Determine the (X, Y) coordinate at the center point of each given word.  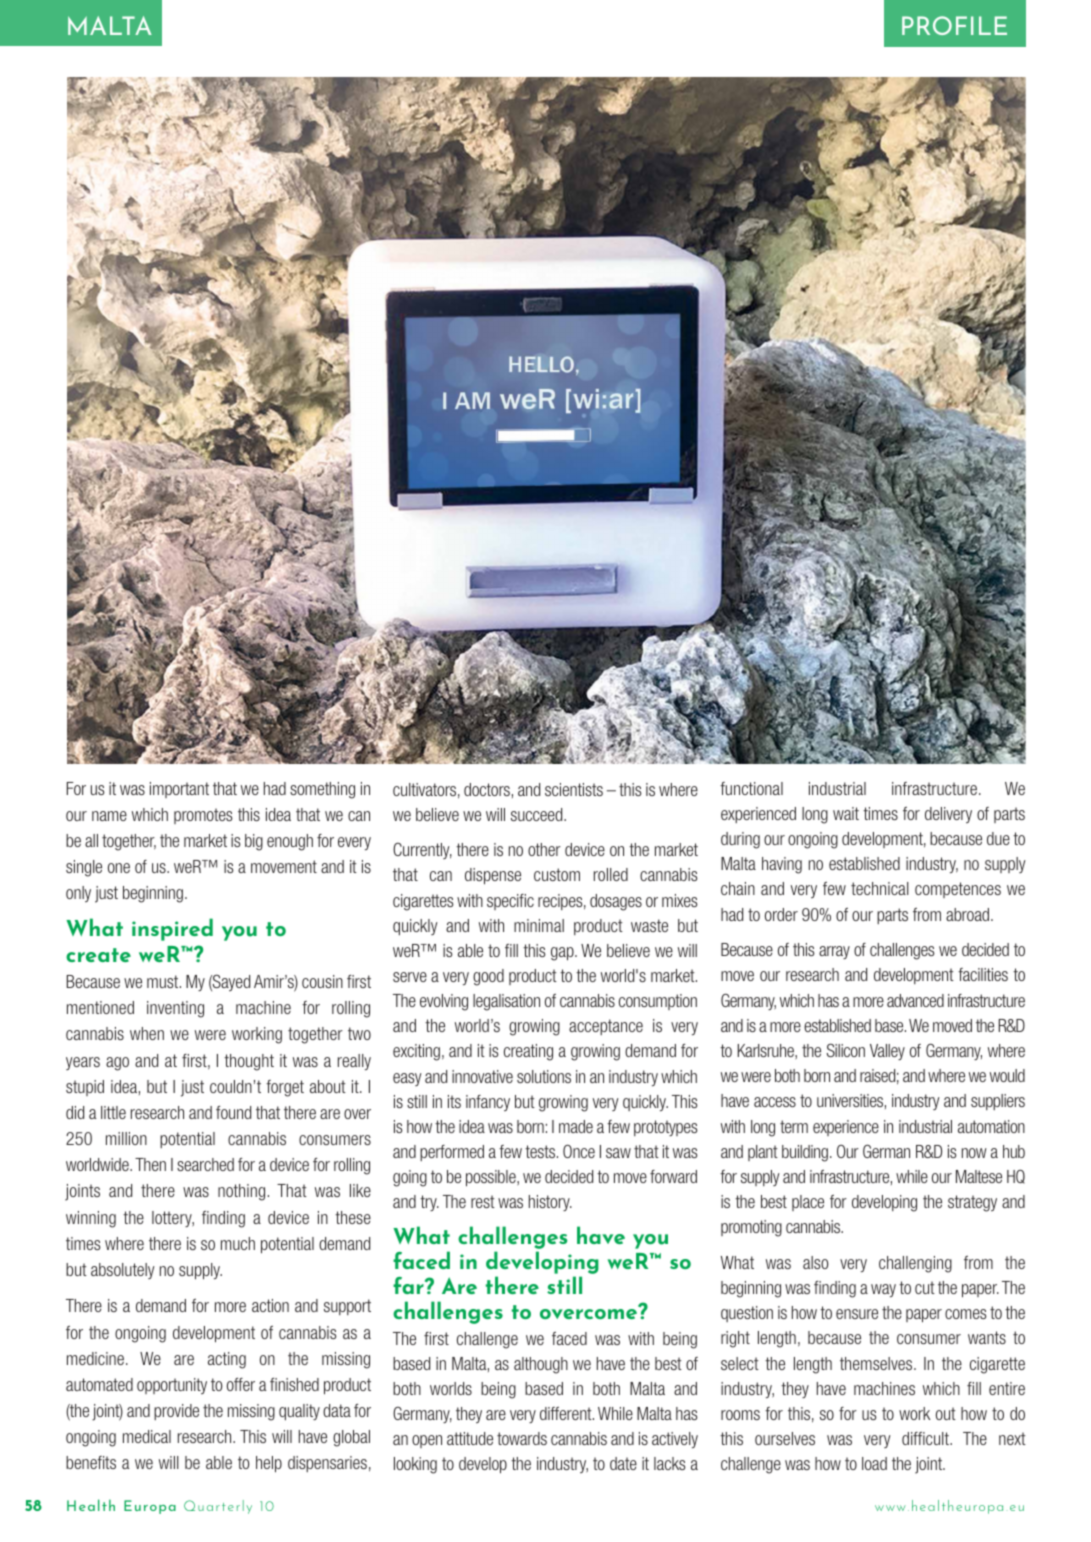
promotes (203, 816)
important (179, 790)
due (998, 838)
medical (147, 1436)
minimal (539, 925)
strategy (972, 1203)
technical (880, 888)
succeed (538, 814)
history (550, 1203)
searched (205, 1164)
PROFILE (954, 25)
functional (751, 788)
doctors (487, 789)
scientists (574, 789)
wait (846, 813)
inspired (172, 929)
